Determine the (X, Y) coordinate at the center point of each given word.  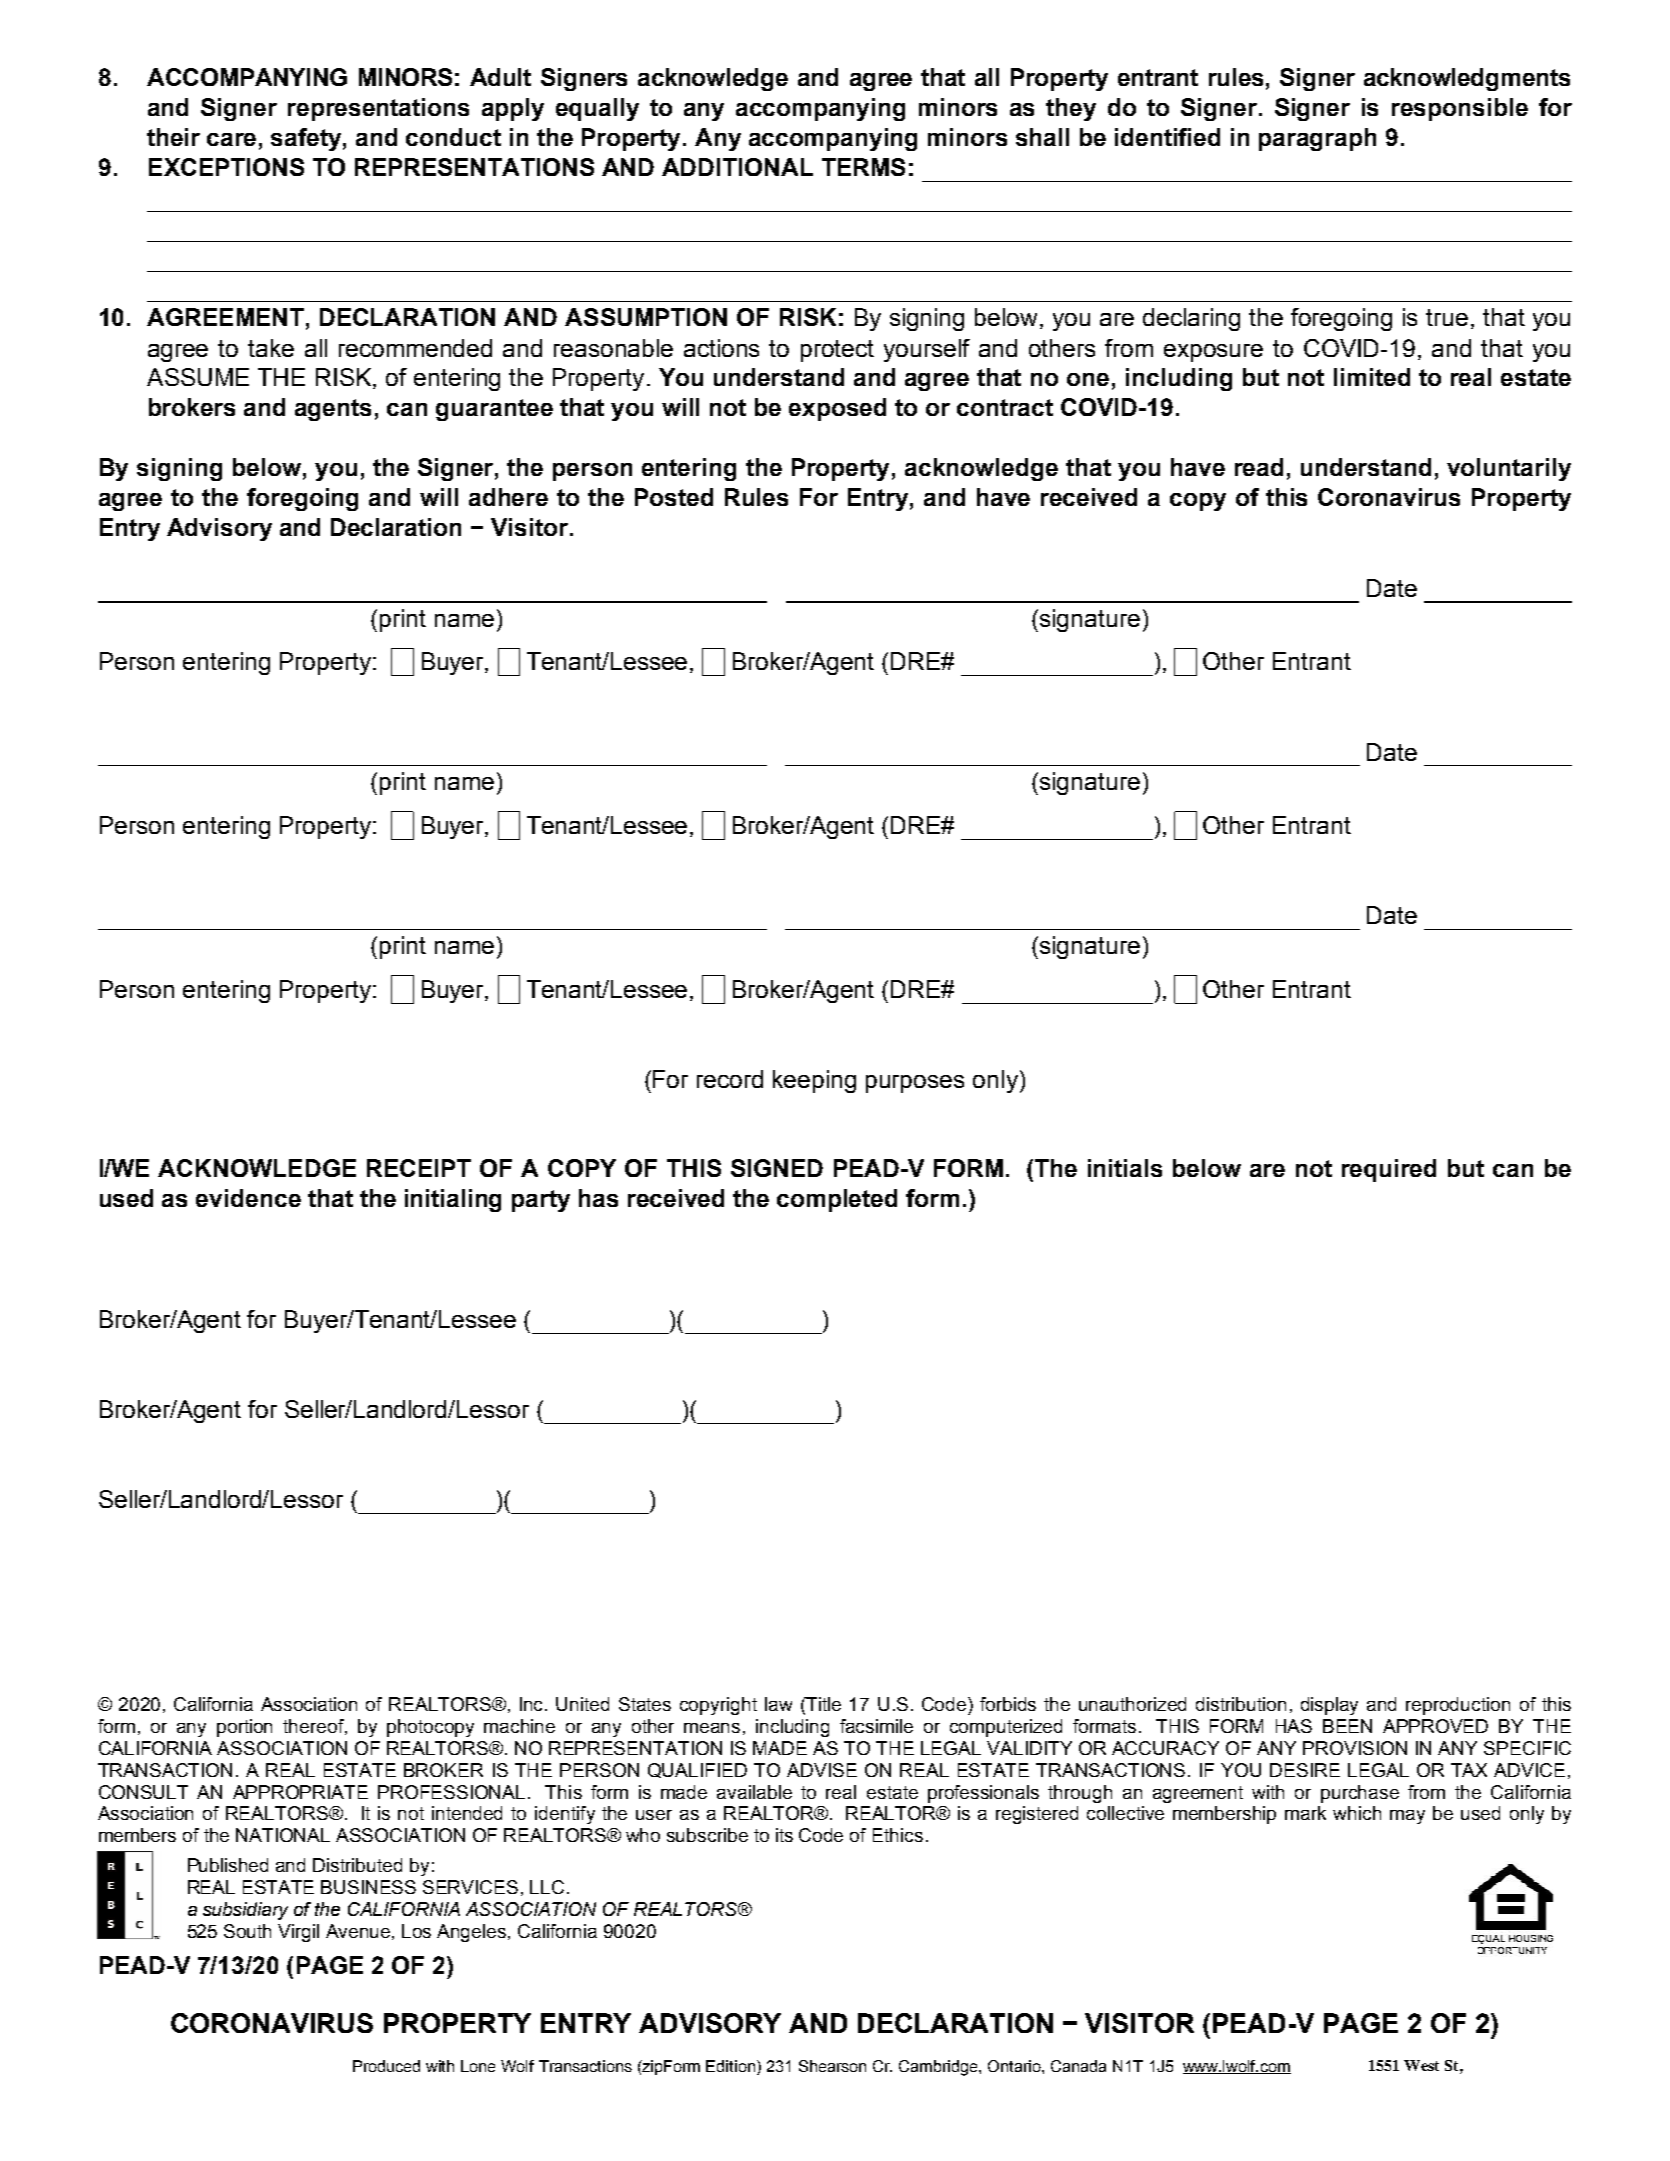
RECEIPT (419, 1168)
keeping (814, 1081)
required (1389, 1170)
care (231, 139)
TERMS (863, 167)
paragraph (1317, 139)
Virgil (298, 1933)
